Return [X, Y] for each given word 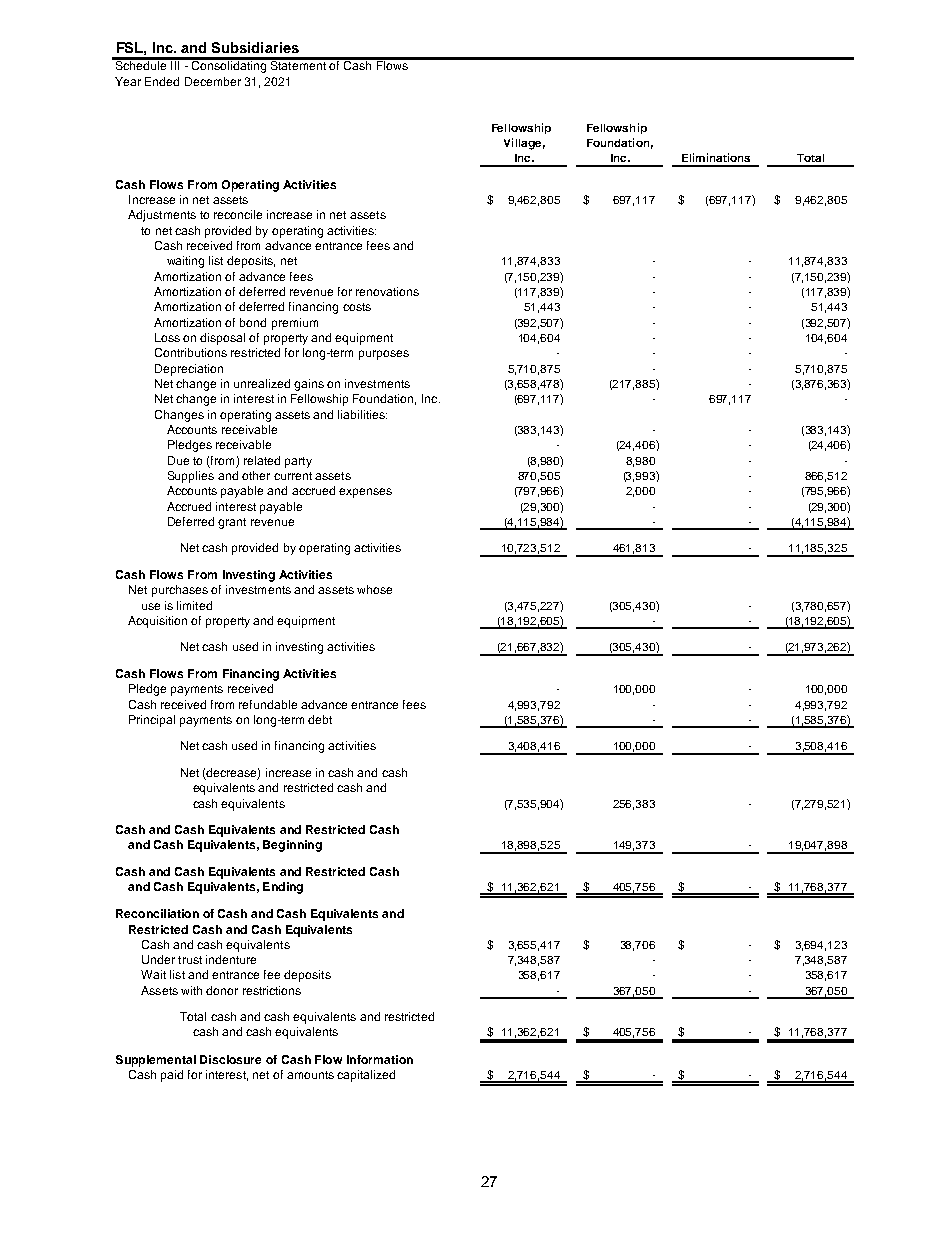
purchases [180, 591]
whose [374, 589]
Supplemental [156, 1061]
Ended [162, 81]
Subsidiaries [255, 47]
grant [232, 523]
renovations [387, 291]
